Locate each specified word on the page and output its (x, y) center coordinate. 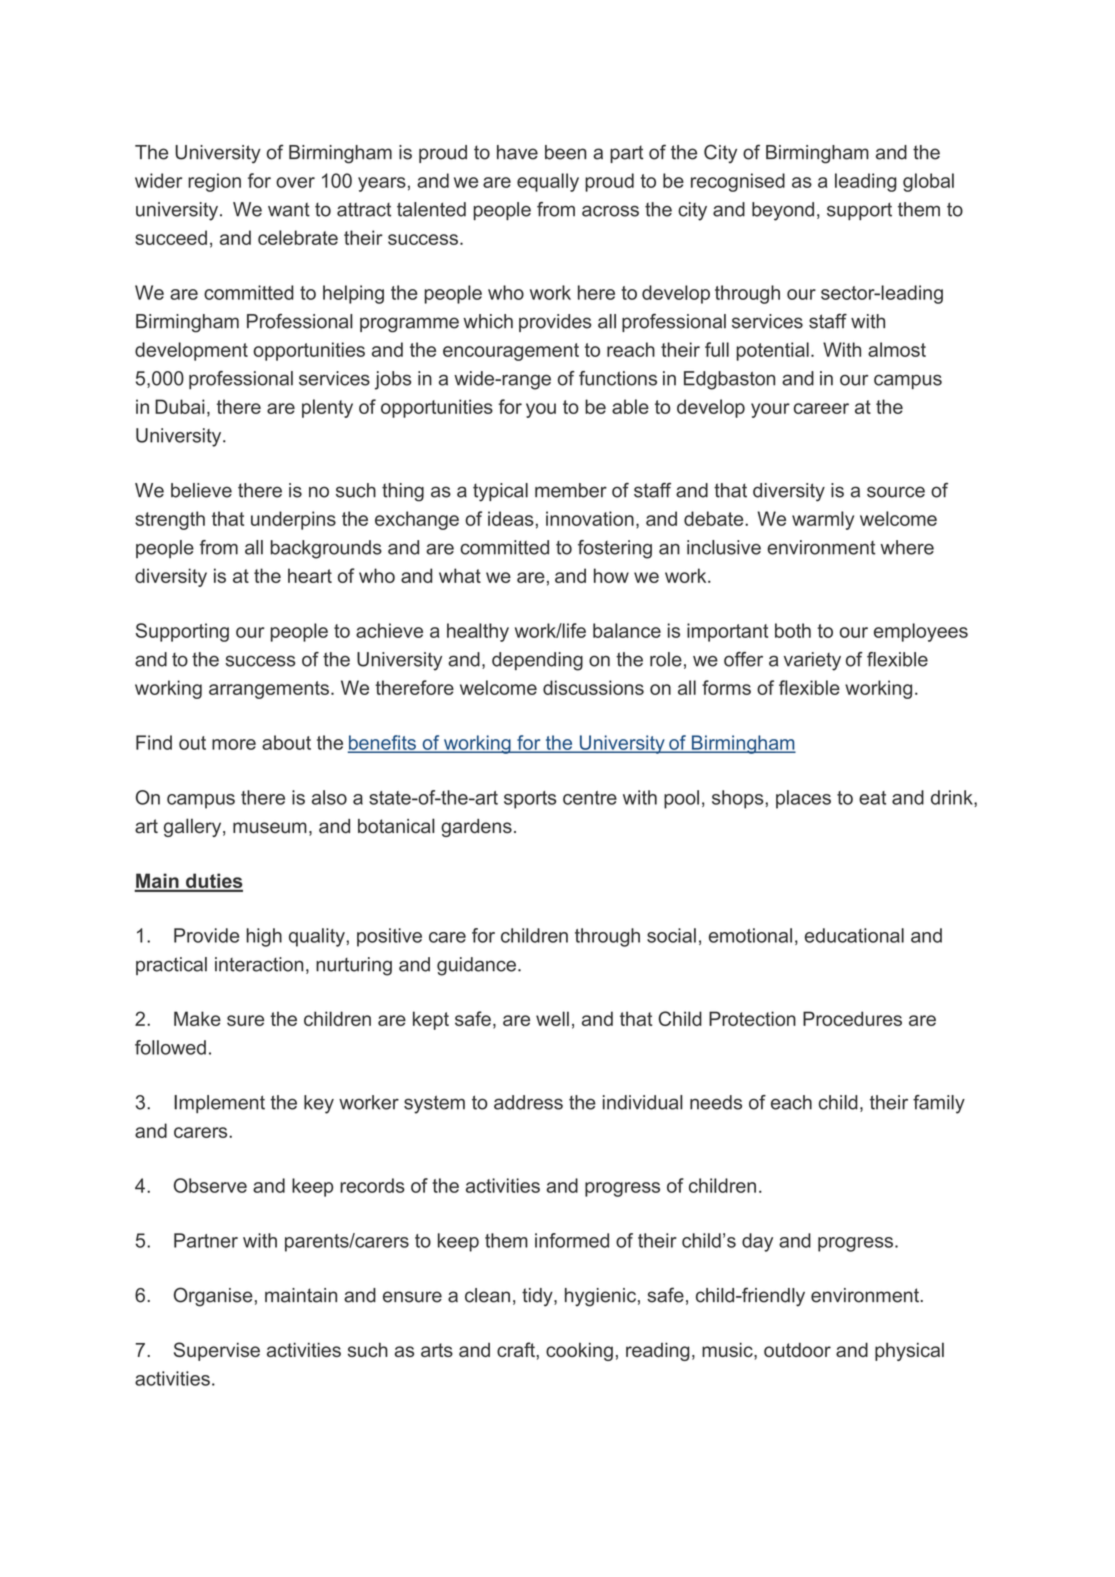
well (552, 1018)
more (234, 744)
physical (909, 1351)
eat (872, 798)
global (928, 182)
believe (201, 490)
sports (530, 800)
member (571, 490)
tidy (538, 1297)
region (214, 182)
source (896, 492)
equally (548, 182)
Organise (213, 1297)
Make (197, 1018)
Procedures (852, 1018)
